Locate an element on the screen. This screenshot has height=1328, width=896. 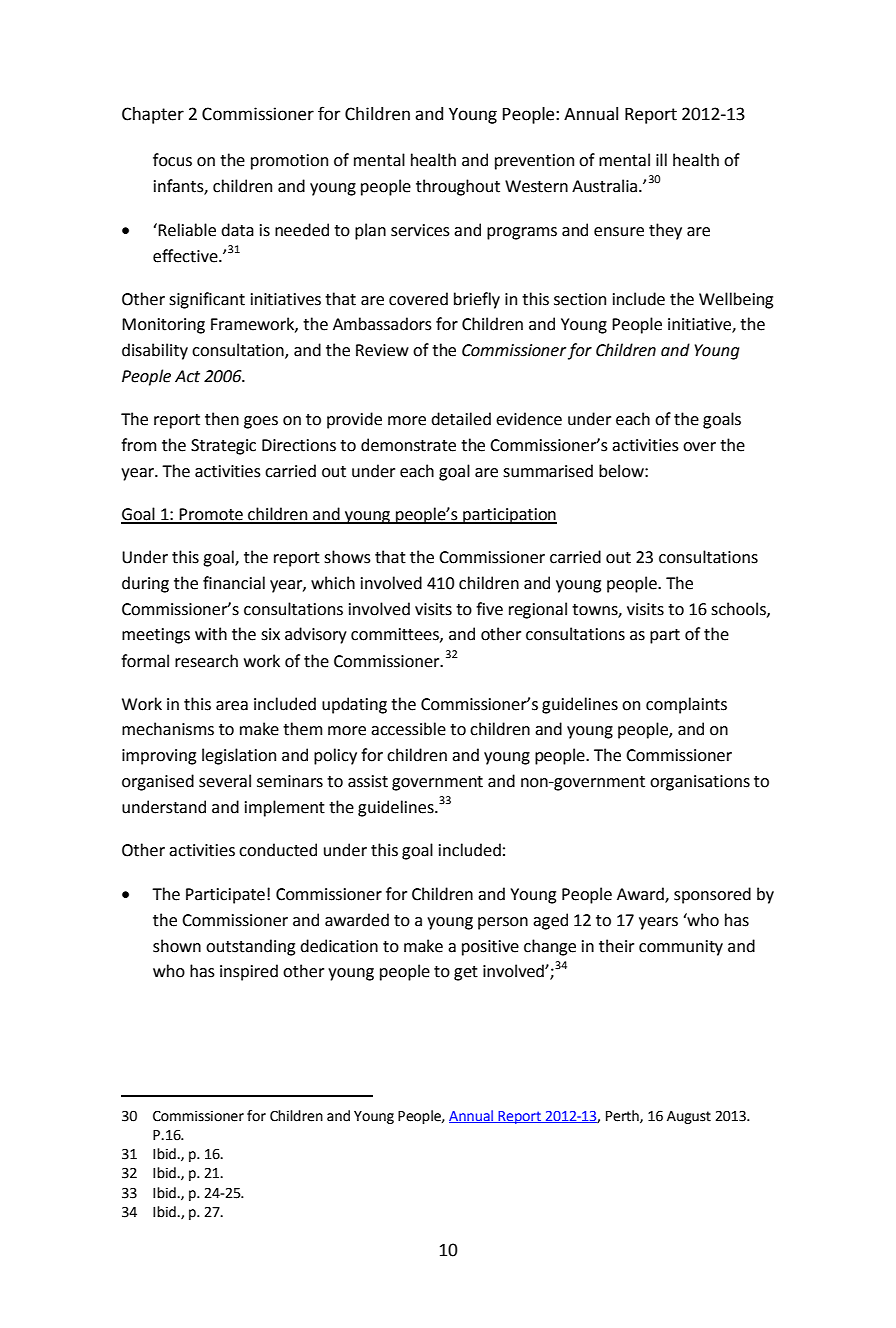
throughout is located at coordinates (458, 187).
